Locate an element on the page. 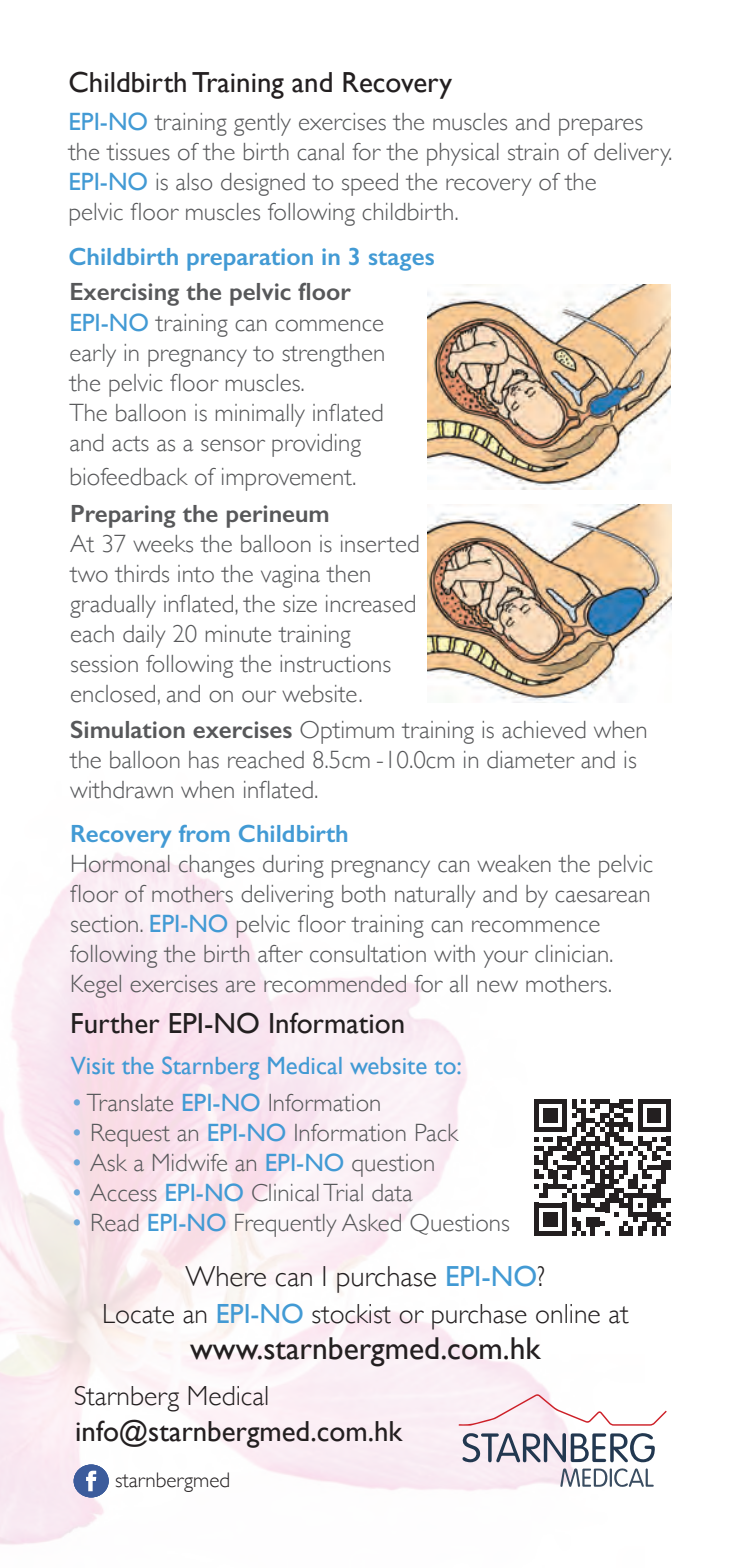 The width and height of the image is (731, 1568). Simulation is located at coordinates (128, 729).
